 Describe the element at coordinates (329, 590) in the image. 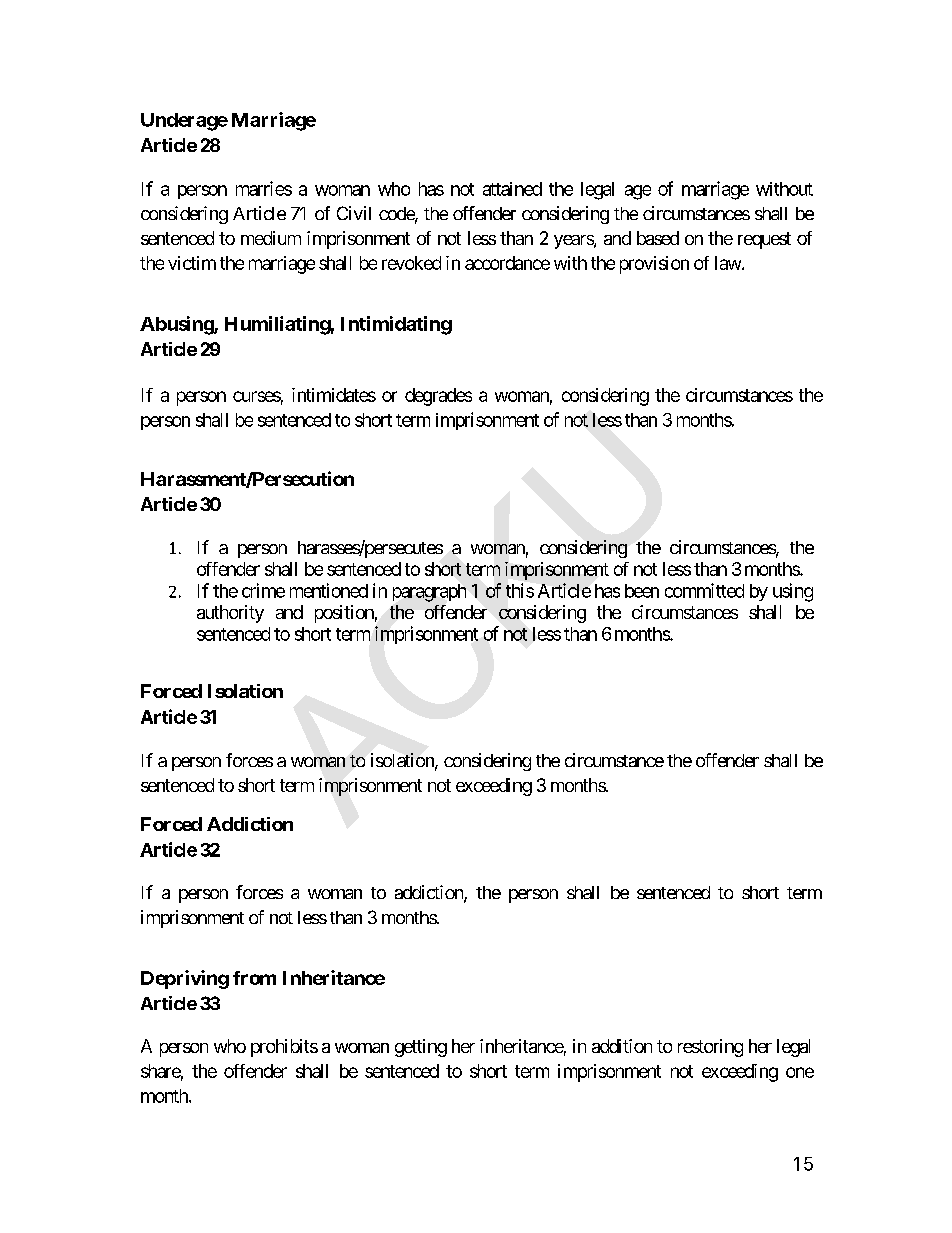

I see `mentioned` at that location.
